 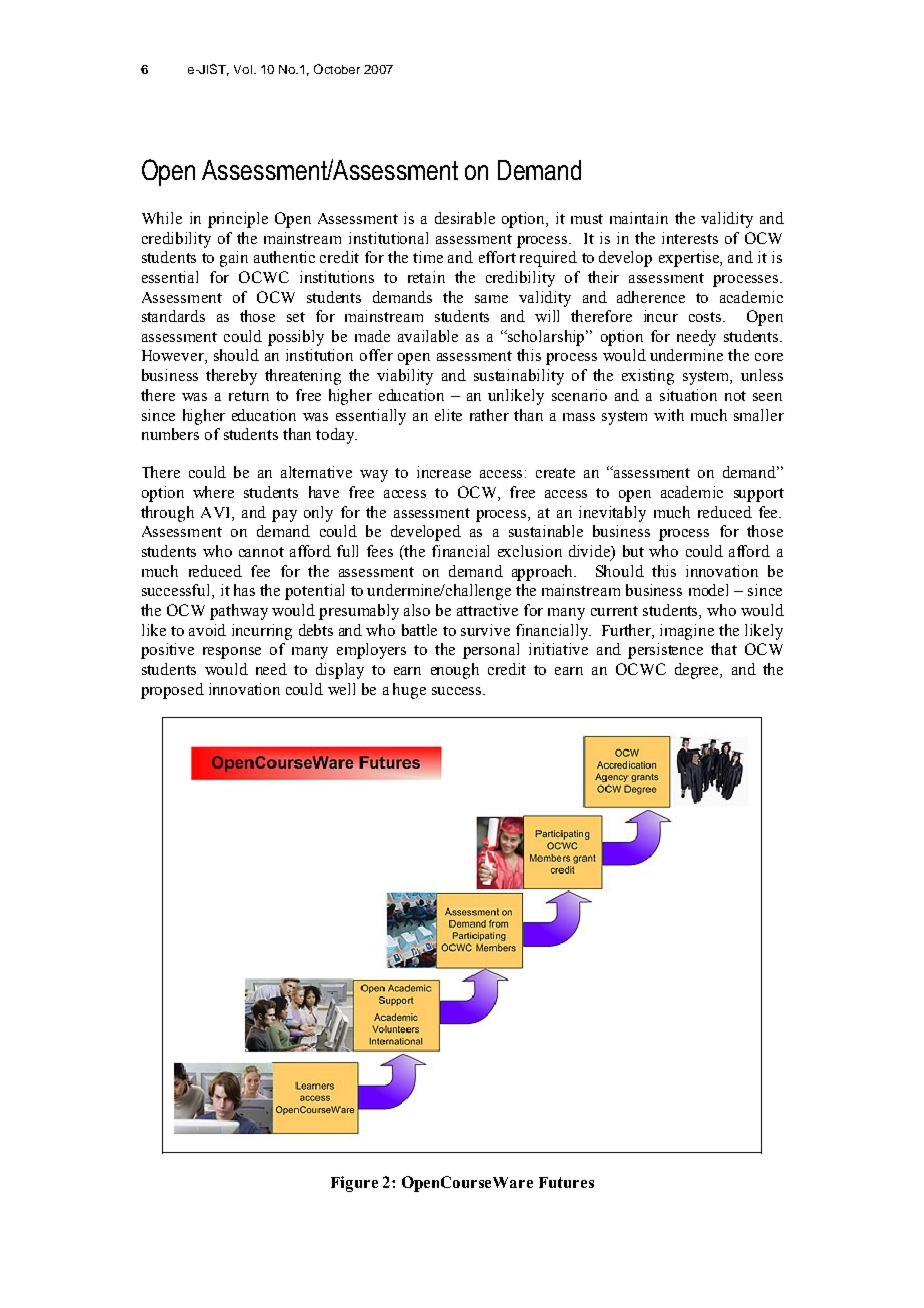 I want to click on huge, so click(x=409, y=691).
